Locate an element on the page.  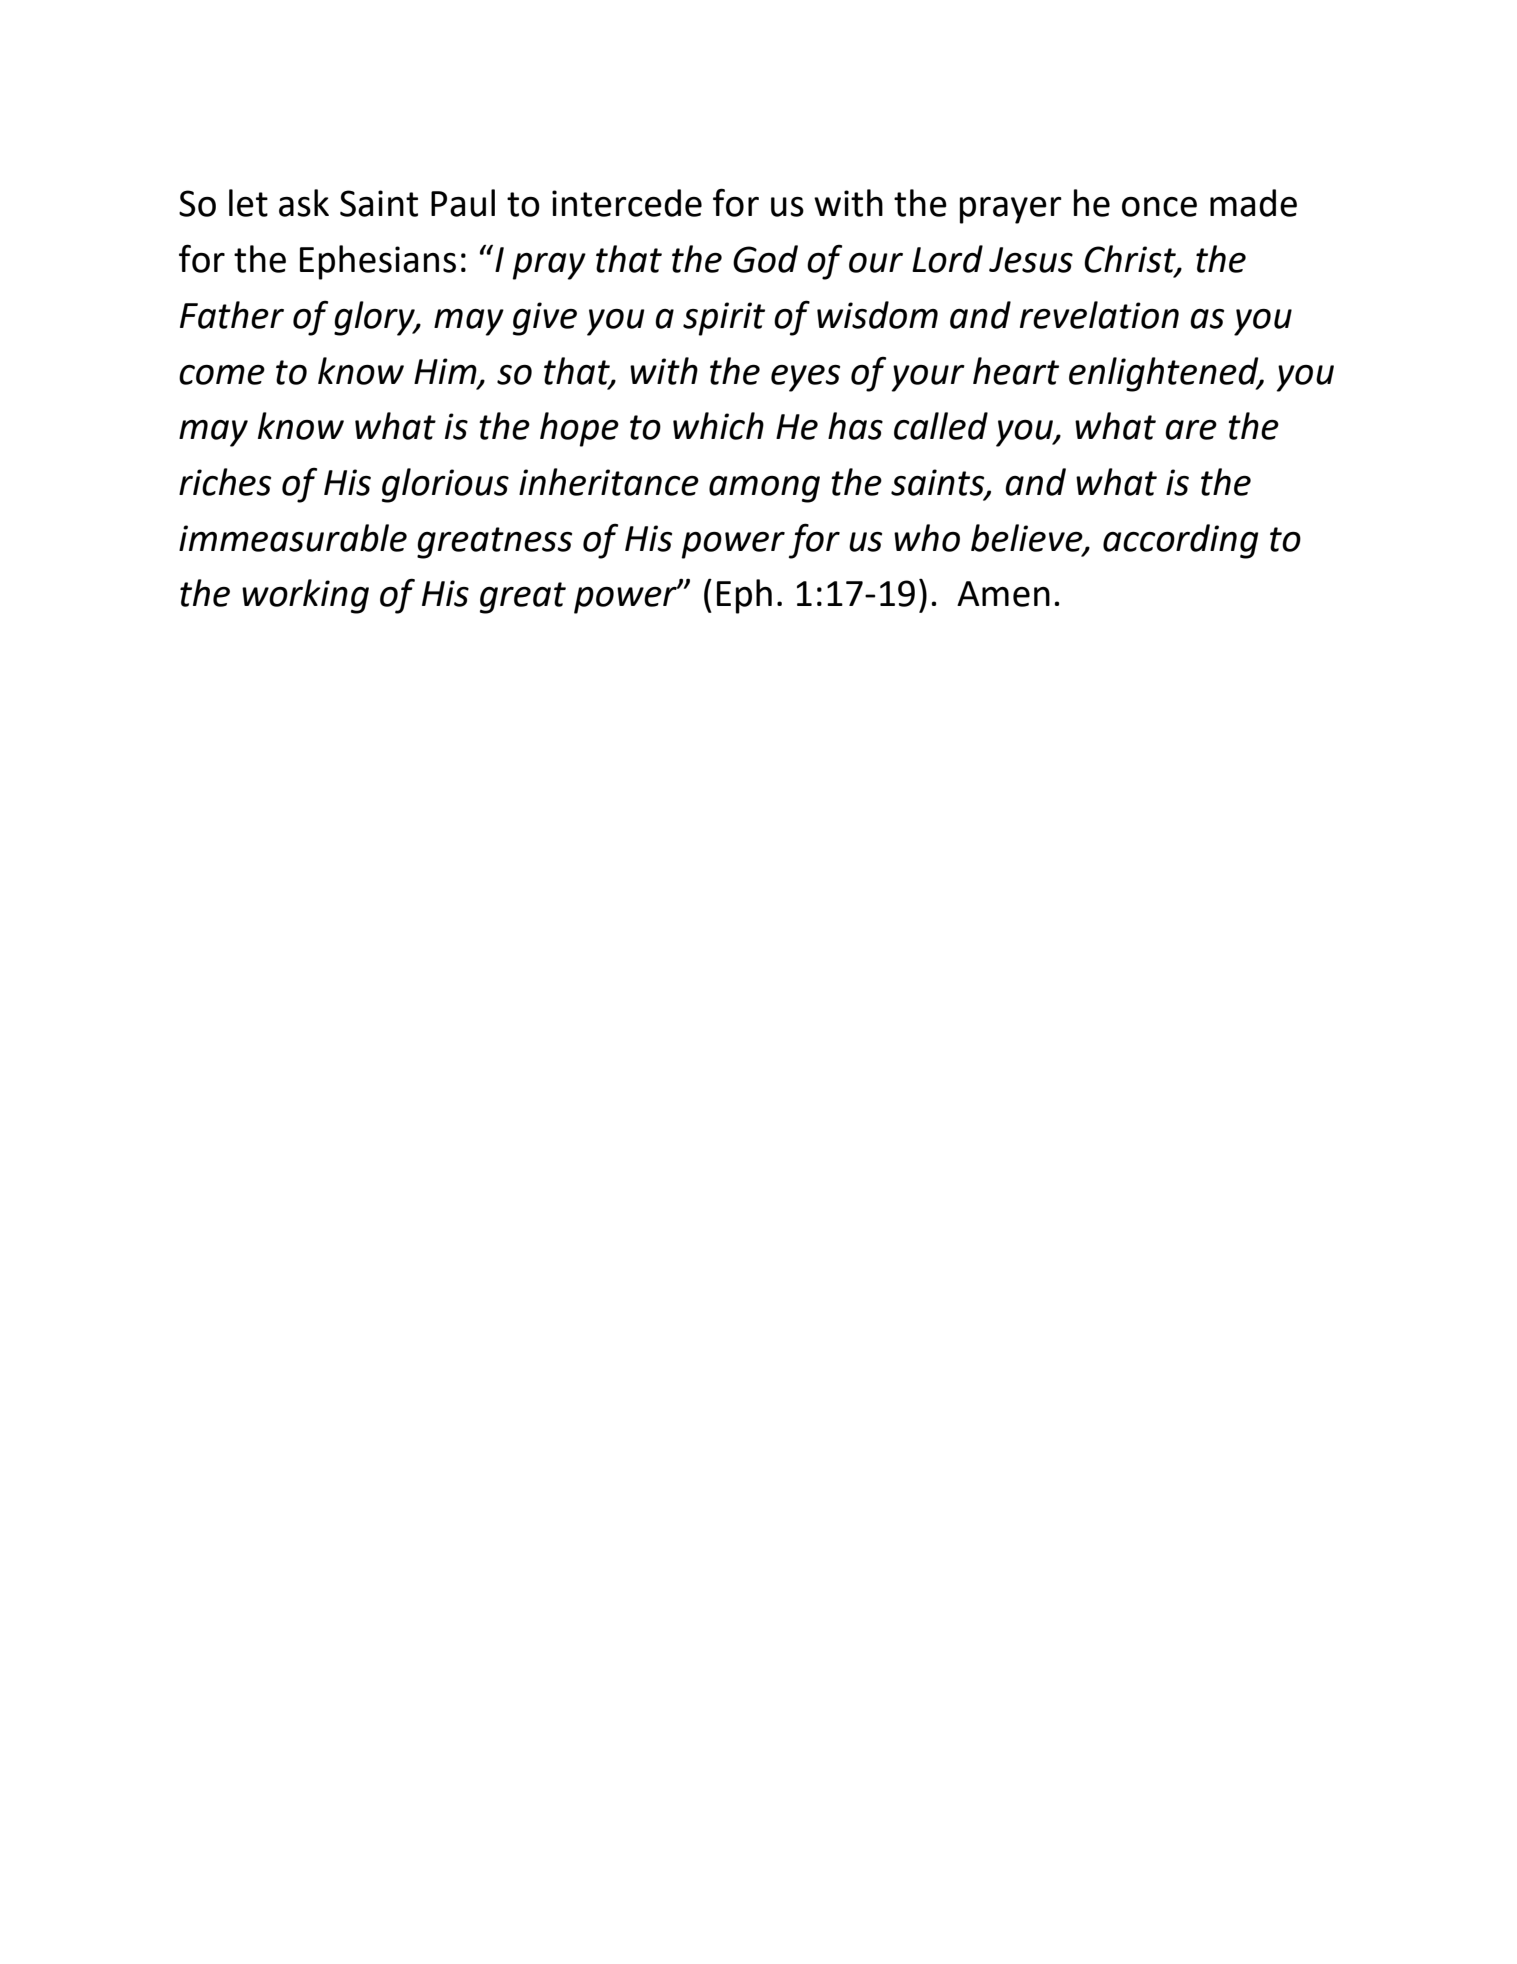
Amen is located at coordinates (1003, 594).
